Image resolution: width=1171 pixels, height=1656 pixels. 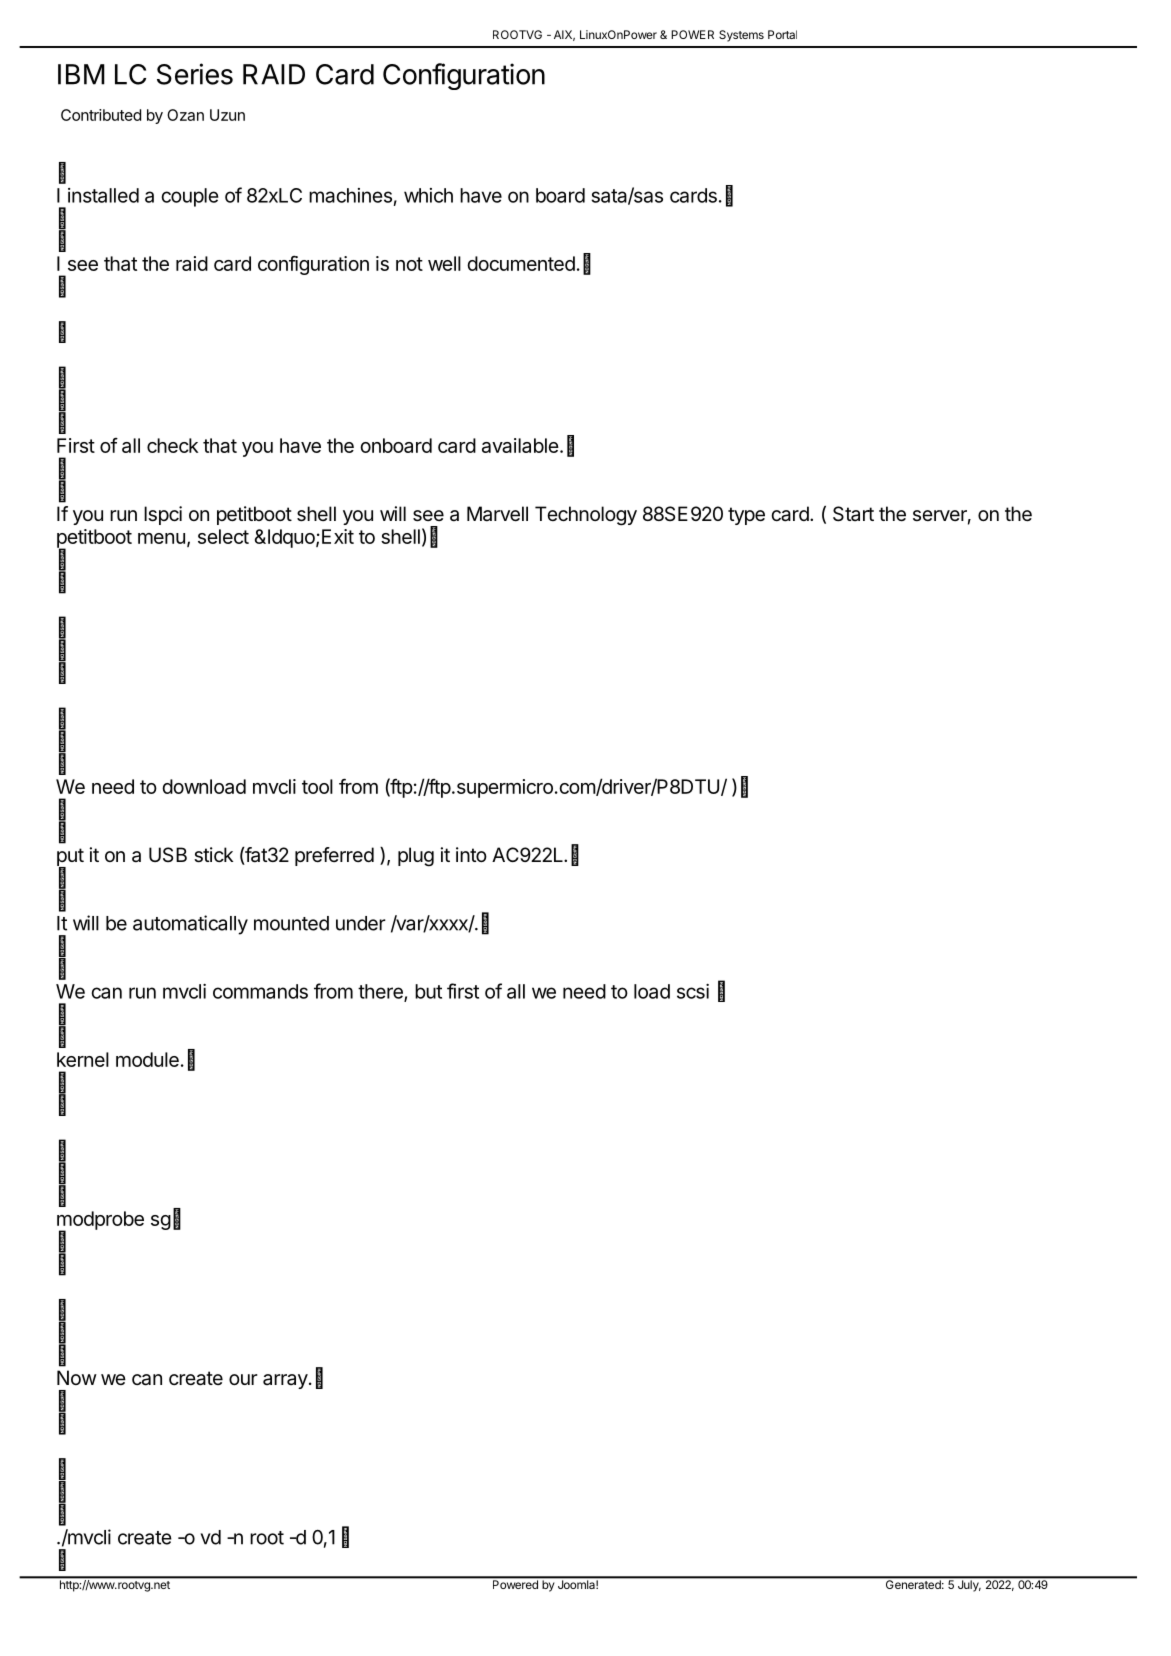 What do you see at coordinates (172, 445) in the screenshot?
I see `check` at bounding box center [172, 445].
